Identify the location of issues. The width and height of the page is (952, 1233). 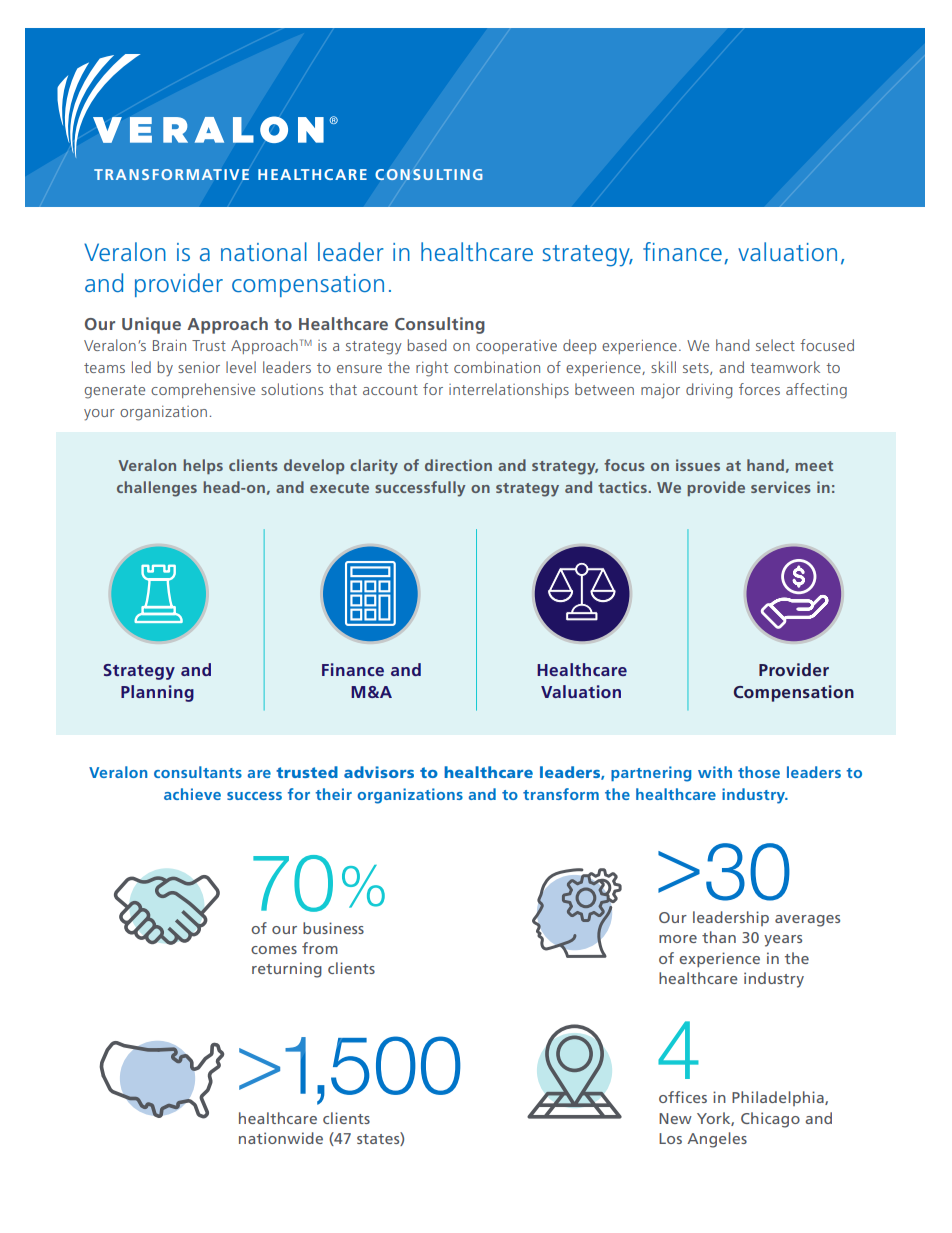
(698, 465).
